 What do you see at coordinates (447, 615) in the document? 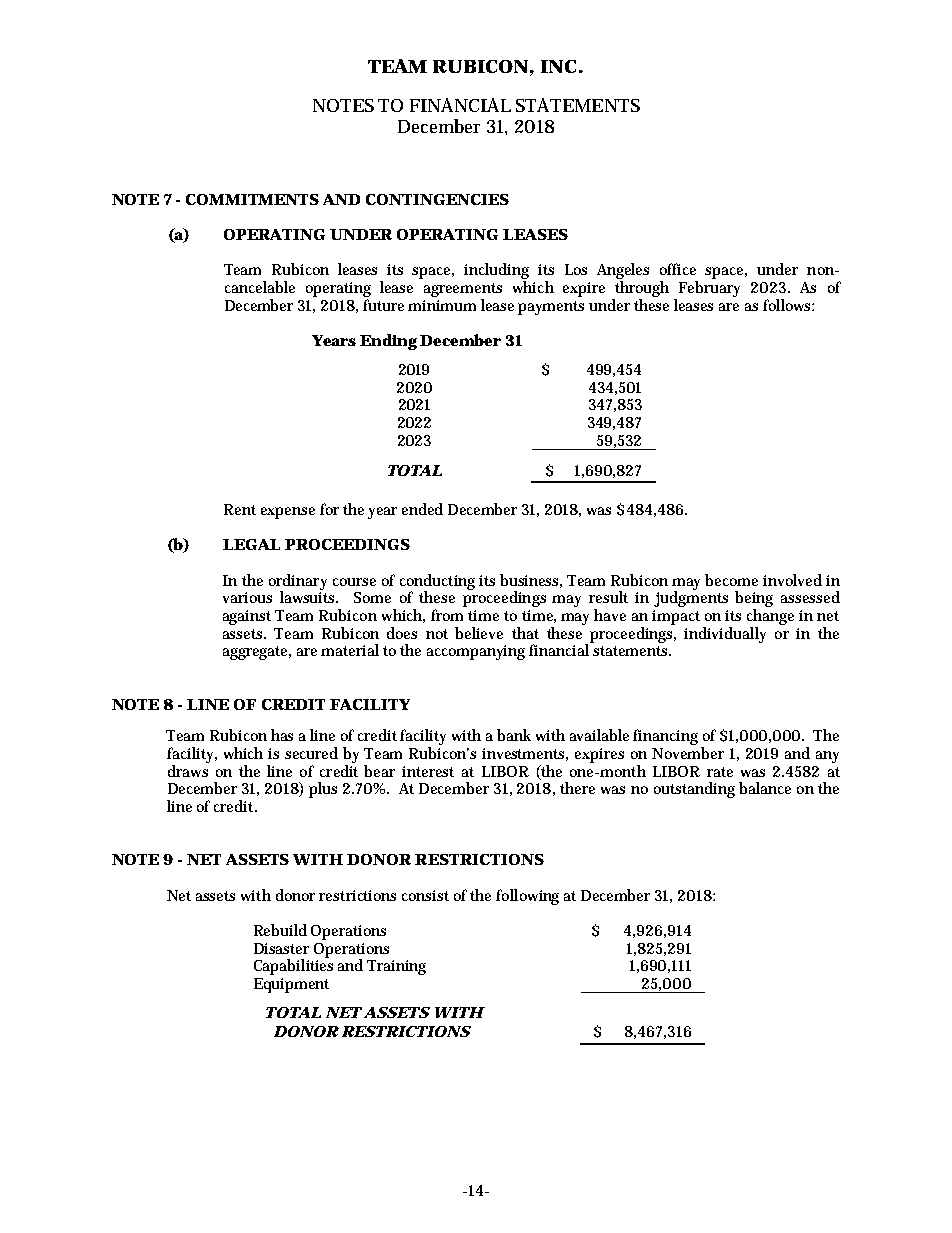
I see `from` at bounding box center [447, 615].
